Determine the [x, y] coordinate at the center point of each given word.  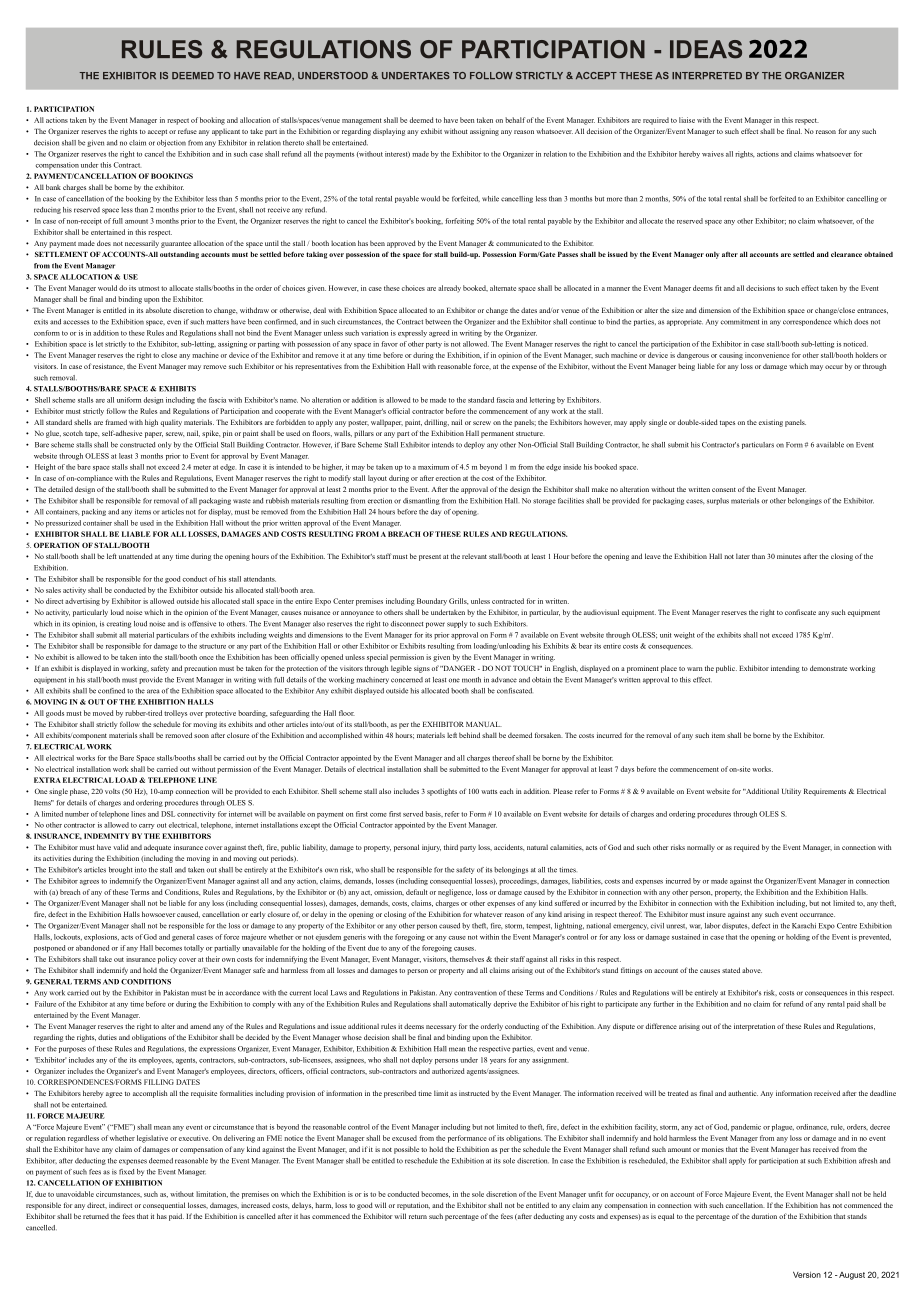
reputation [413, 1206]
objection [171, 143]
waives [713, 154]
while [490, 199]
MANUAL [484, 724]
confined [111, 691]
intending [785, 669]
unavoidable [75, 1194]
